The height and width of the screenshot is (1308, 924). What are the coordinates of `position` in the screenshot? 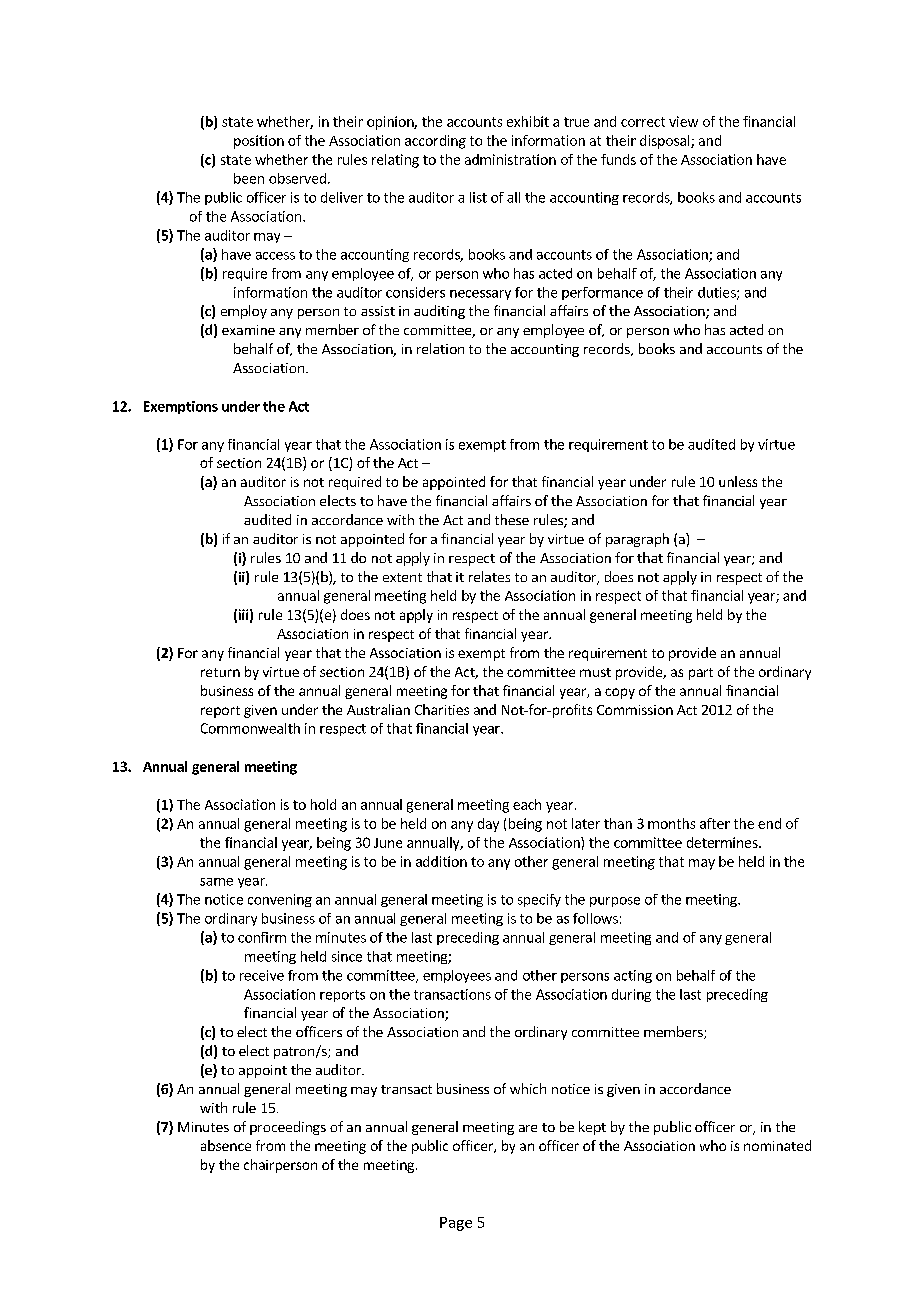 It's located at (259, 142).
